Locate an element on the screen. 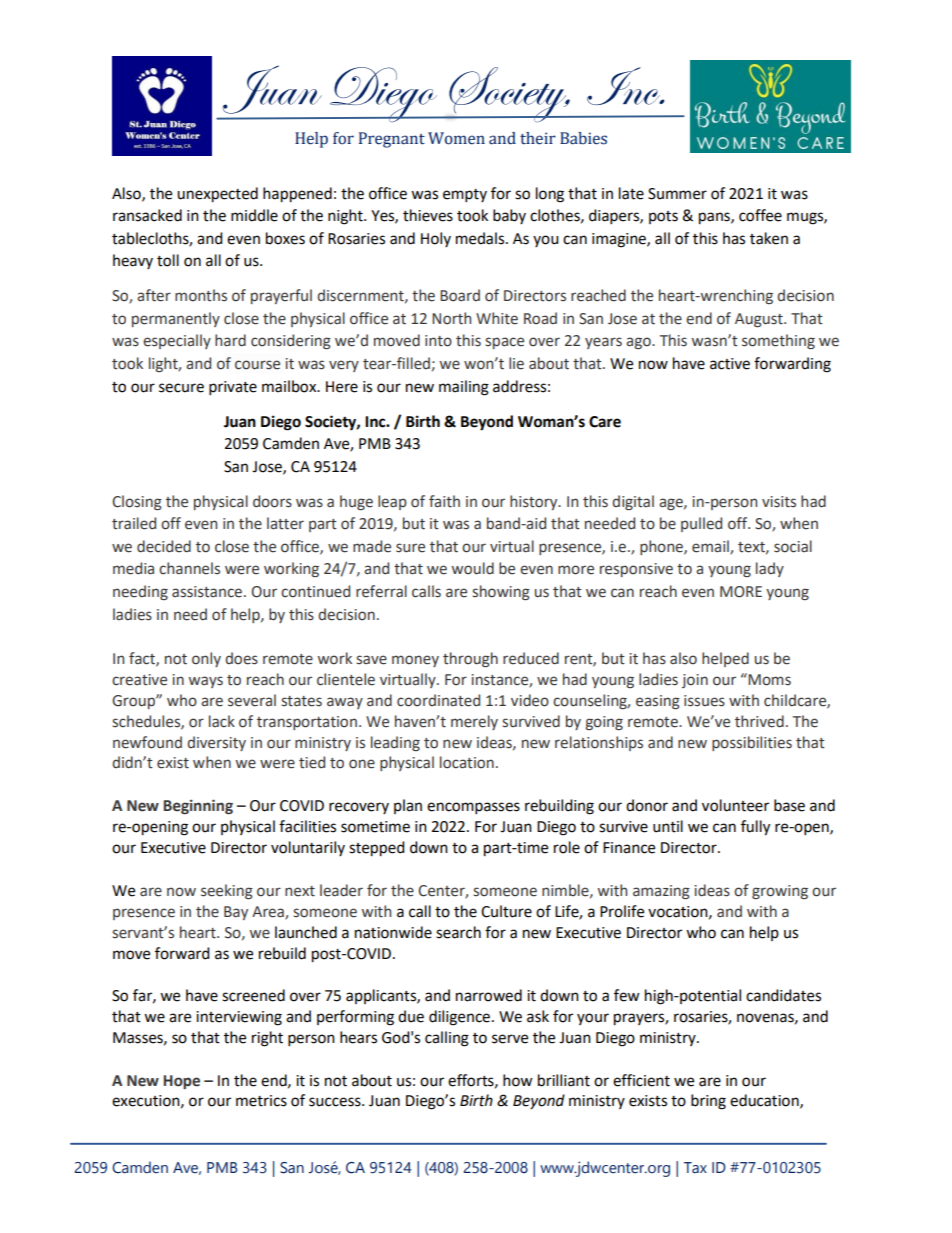  Summer is located at coordinates (677, 194).
